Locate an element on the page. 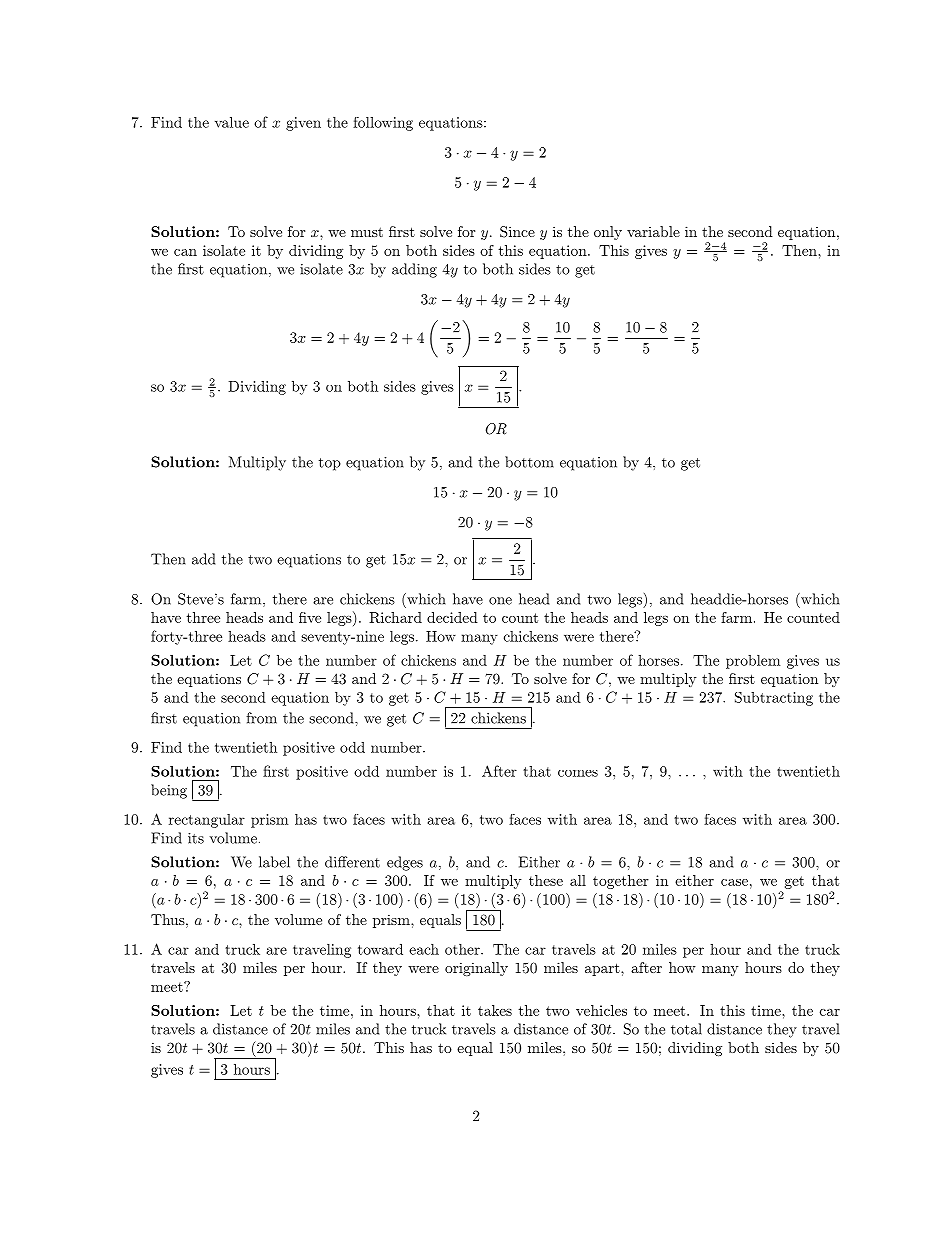 The width and height of the document is (952, 1233). following is located at coordinates (383, 124).
